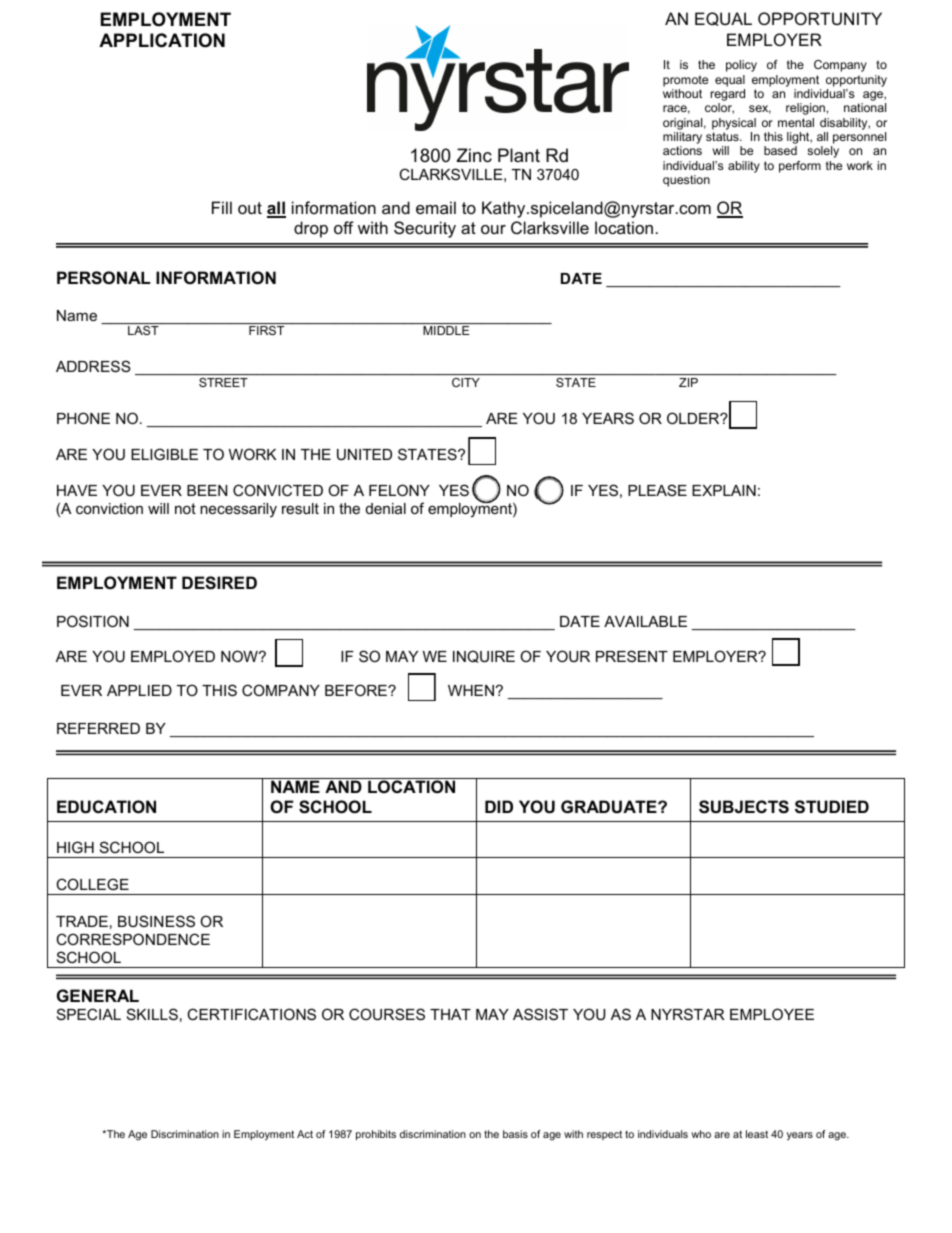 The width and height of the page is (952, 1233). What do you see at coordinates (645, 621) in the page?
I see `AVAILABLE` at bounding box center [645, 621].
